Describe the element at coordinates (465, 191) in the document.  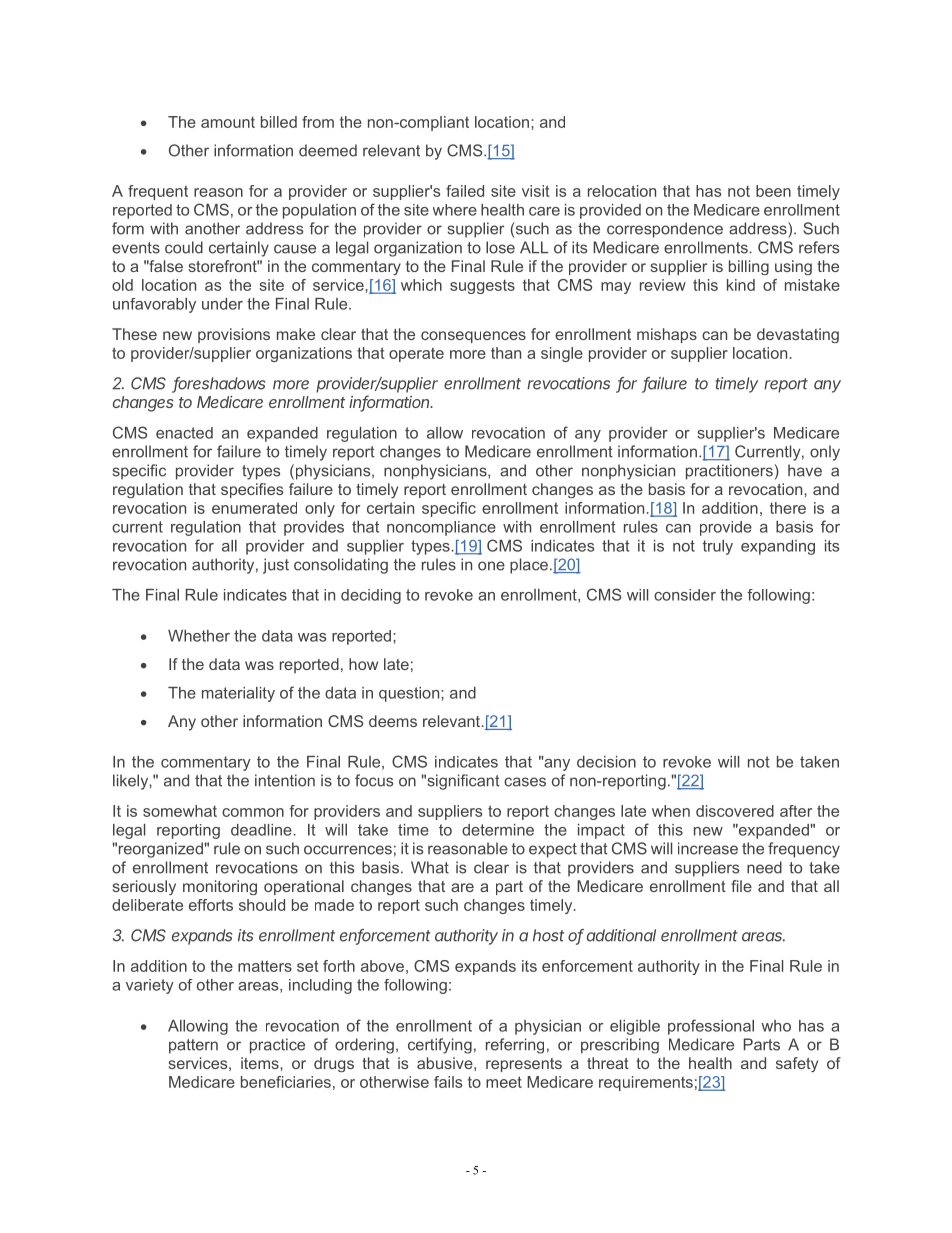
I see `failed` at that location.
